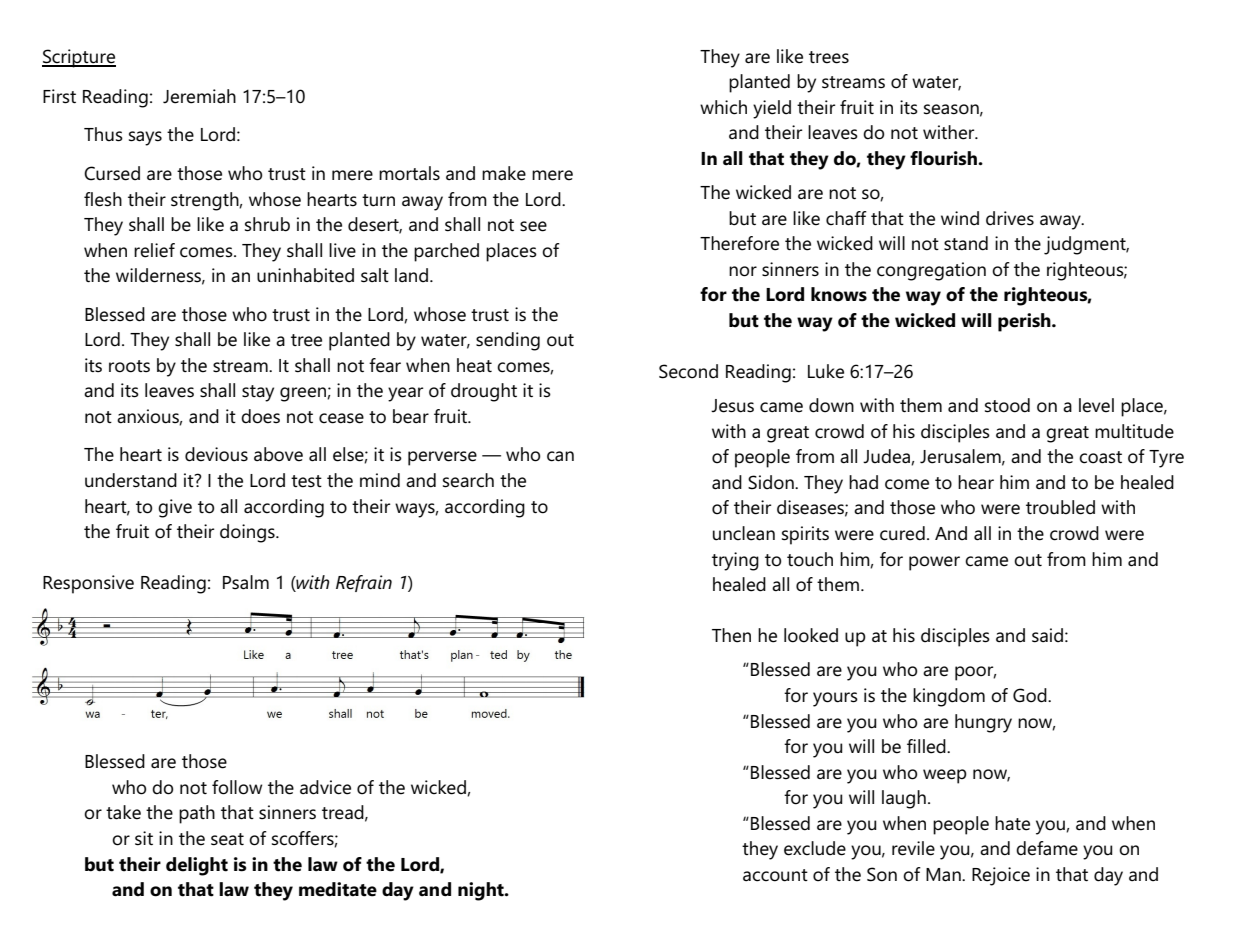 This screenshot has width=1233, height=952. What do you see at coordinates (199, 96) in the screenshot?
I see `Jeremiah` at bounding box center [199, 96].
